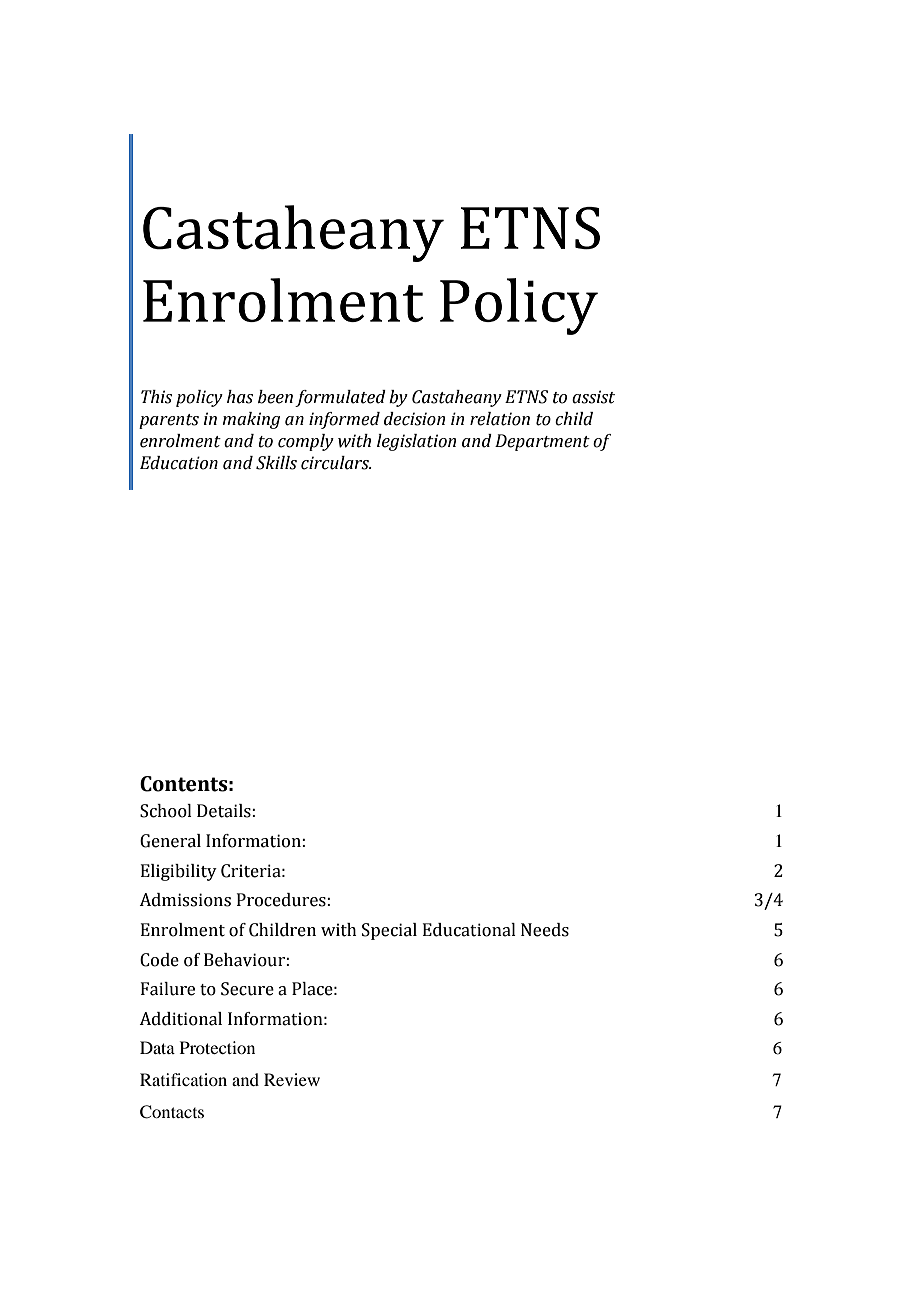 This screenshot has height=1308, width=924. What do you see at coordinates (344, 420) in the screenshot?
I see `informed` at bounding box center [344, 420].
